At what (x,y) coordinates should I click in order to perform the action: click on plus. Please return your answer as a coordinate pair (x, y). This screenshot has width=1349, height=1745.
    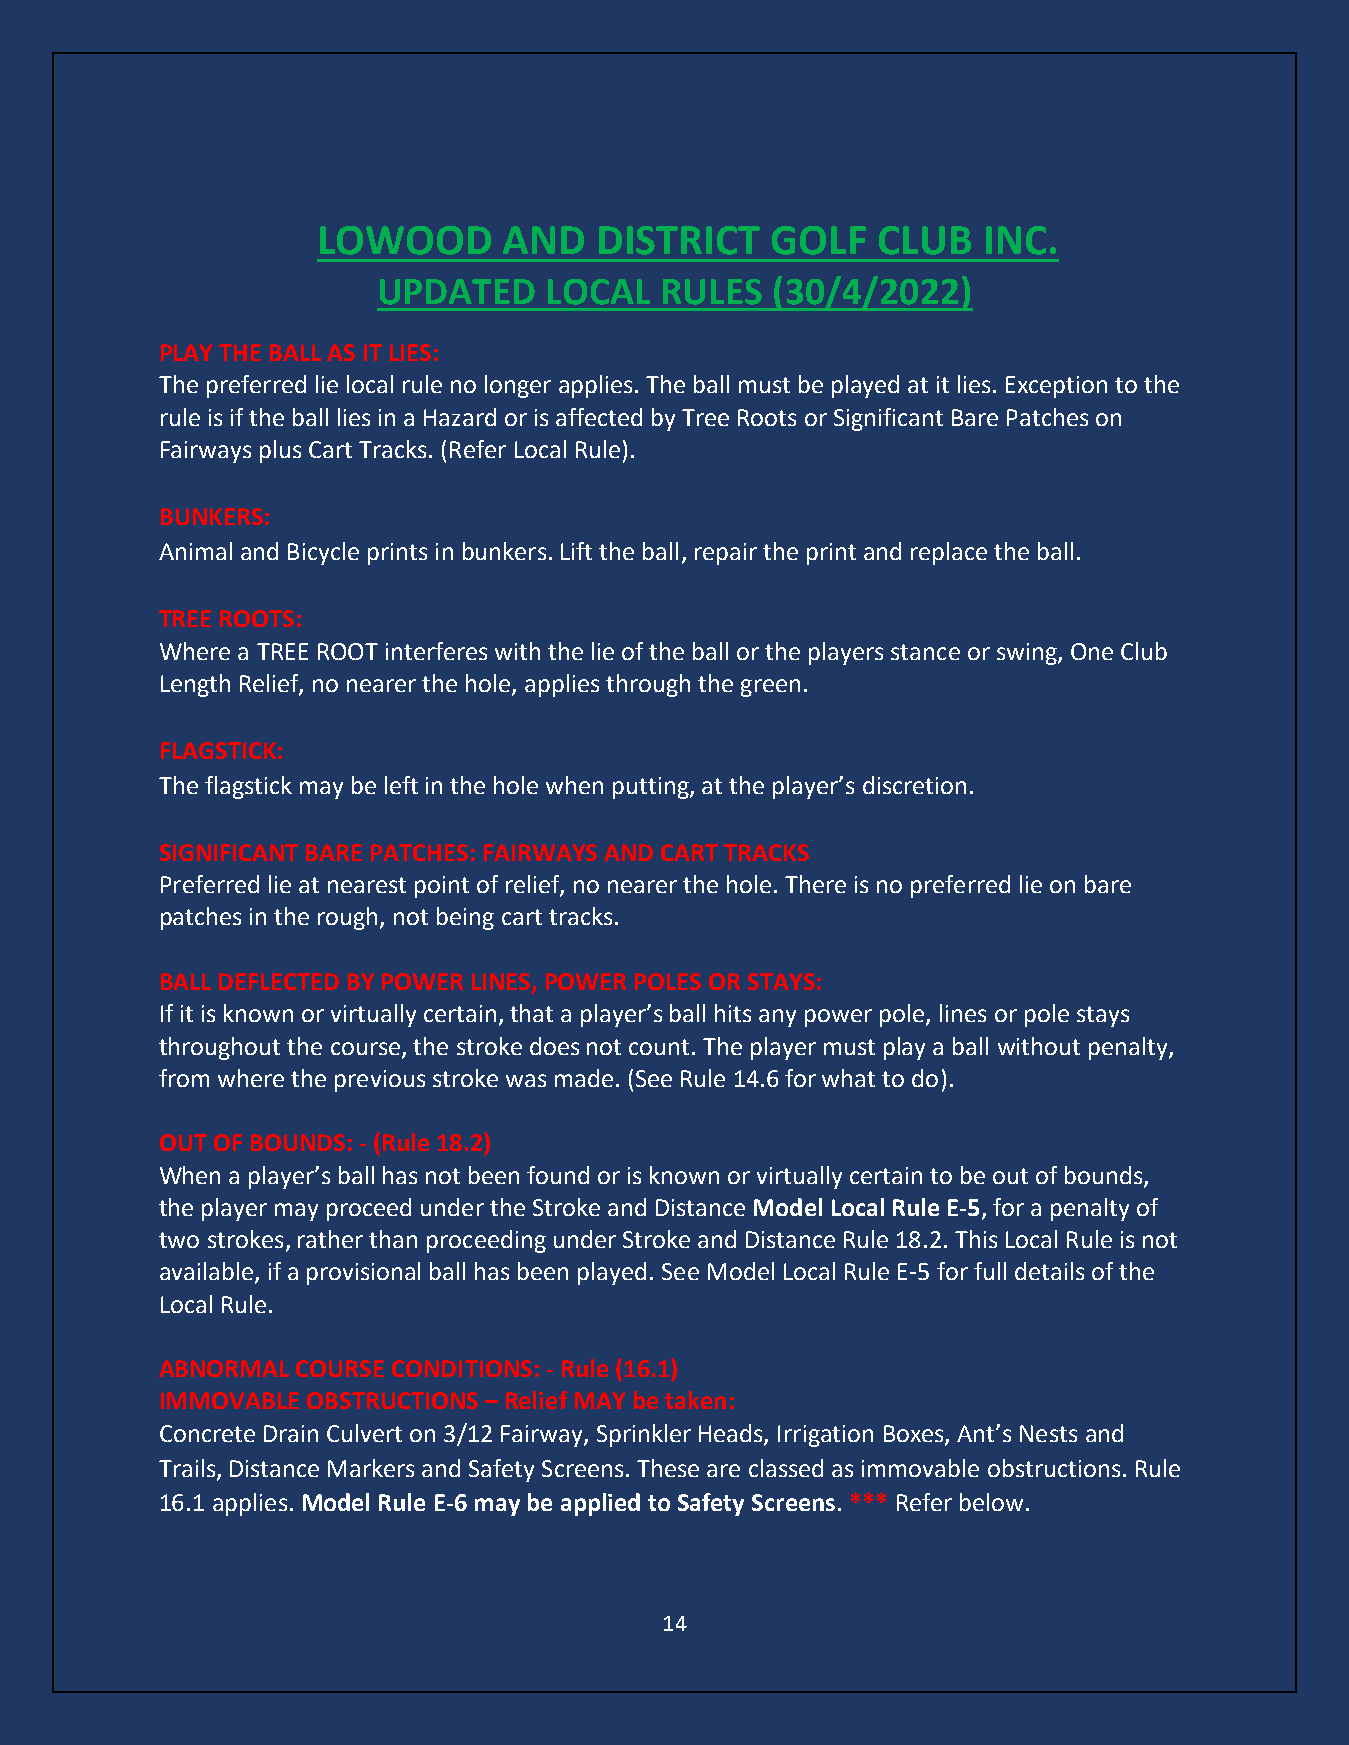
    Looking at the image, I should click on (280, 451).
